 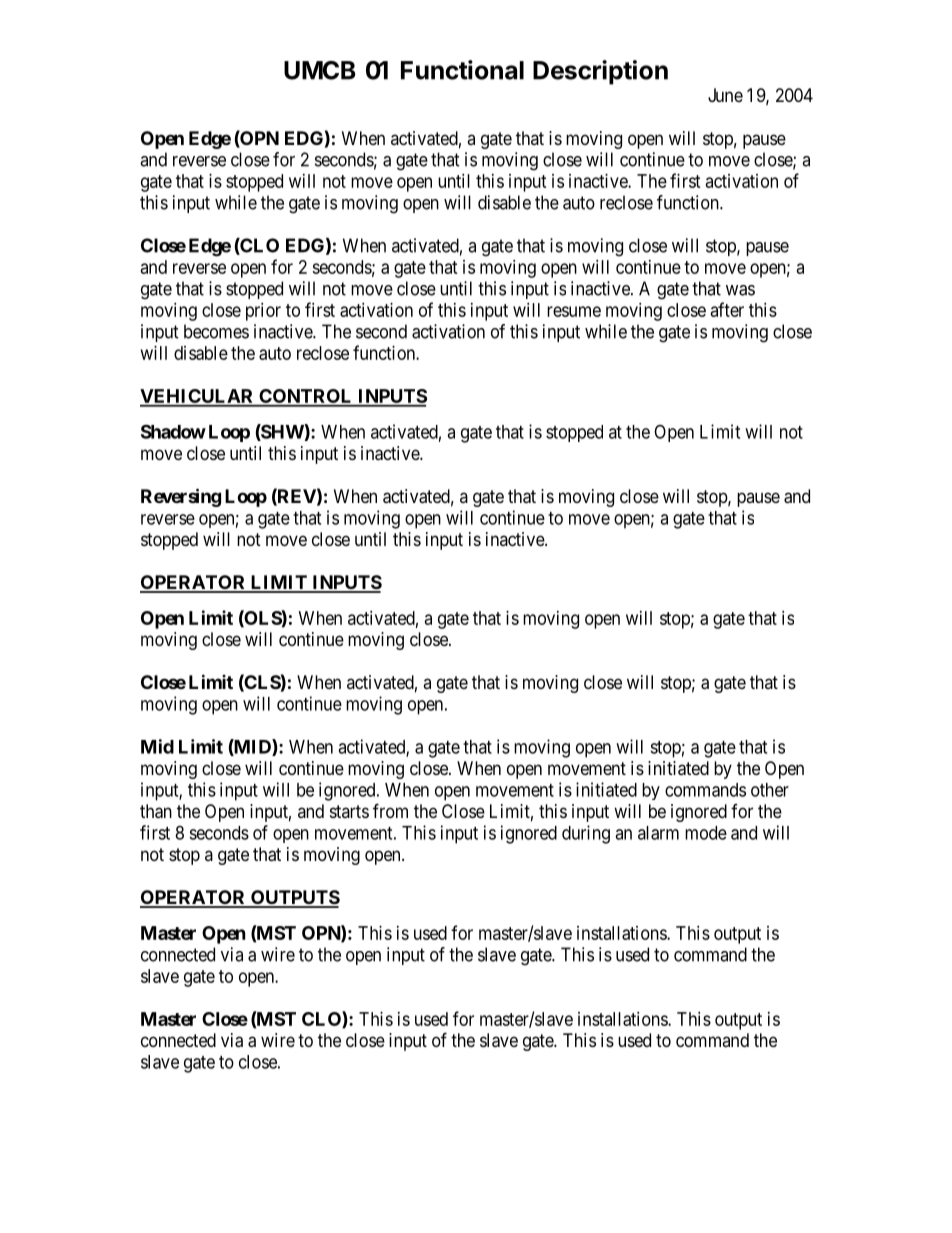 I want to click on was, so click(x=740, y=290).
